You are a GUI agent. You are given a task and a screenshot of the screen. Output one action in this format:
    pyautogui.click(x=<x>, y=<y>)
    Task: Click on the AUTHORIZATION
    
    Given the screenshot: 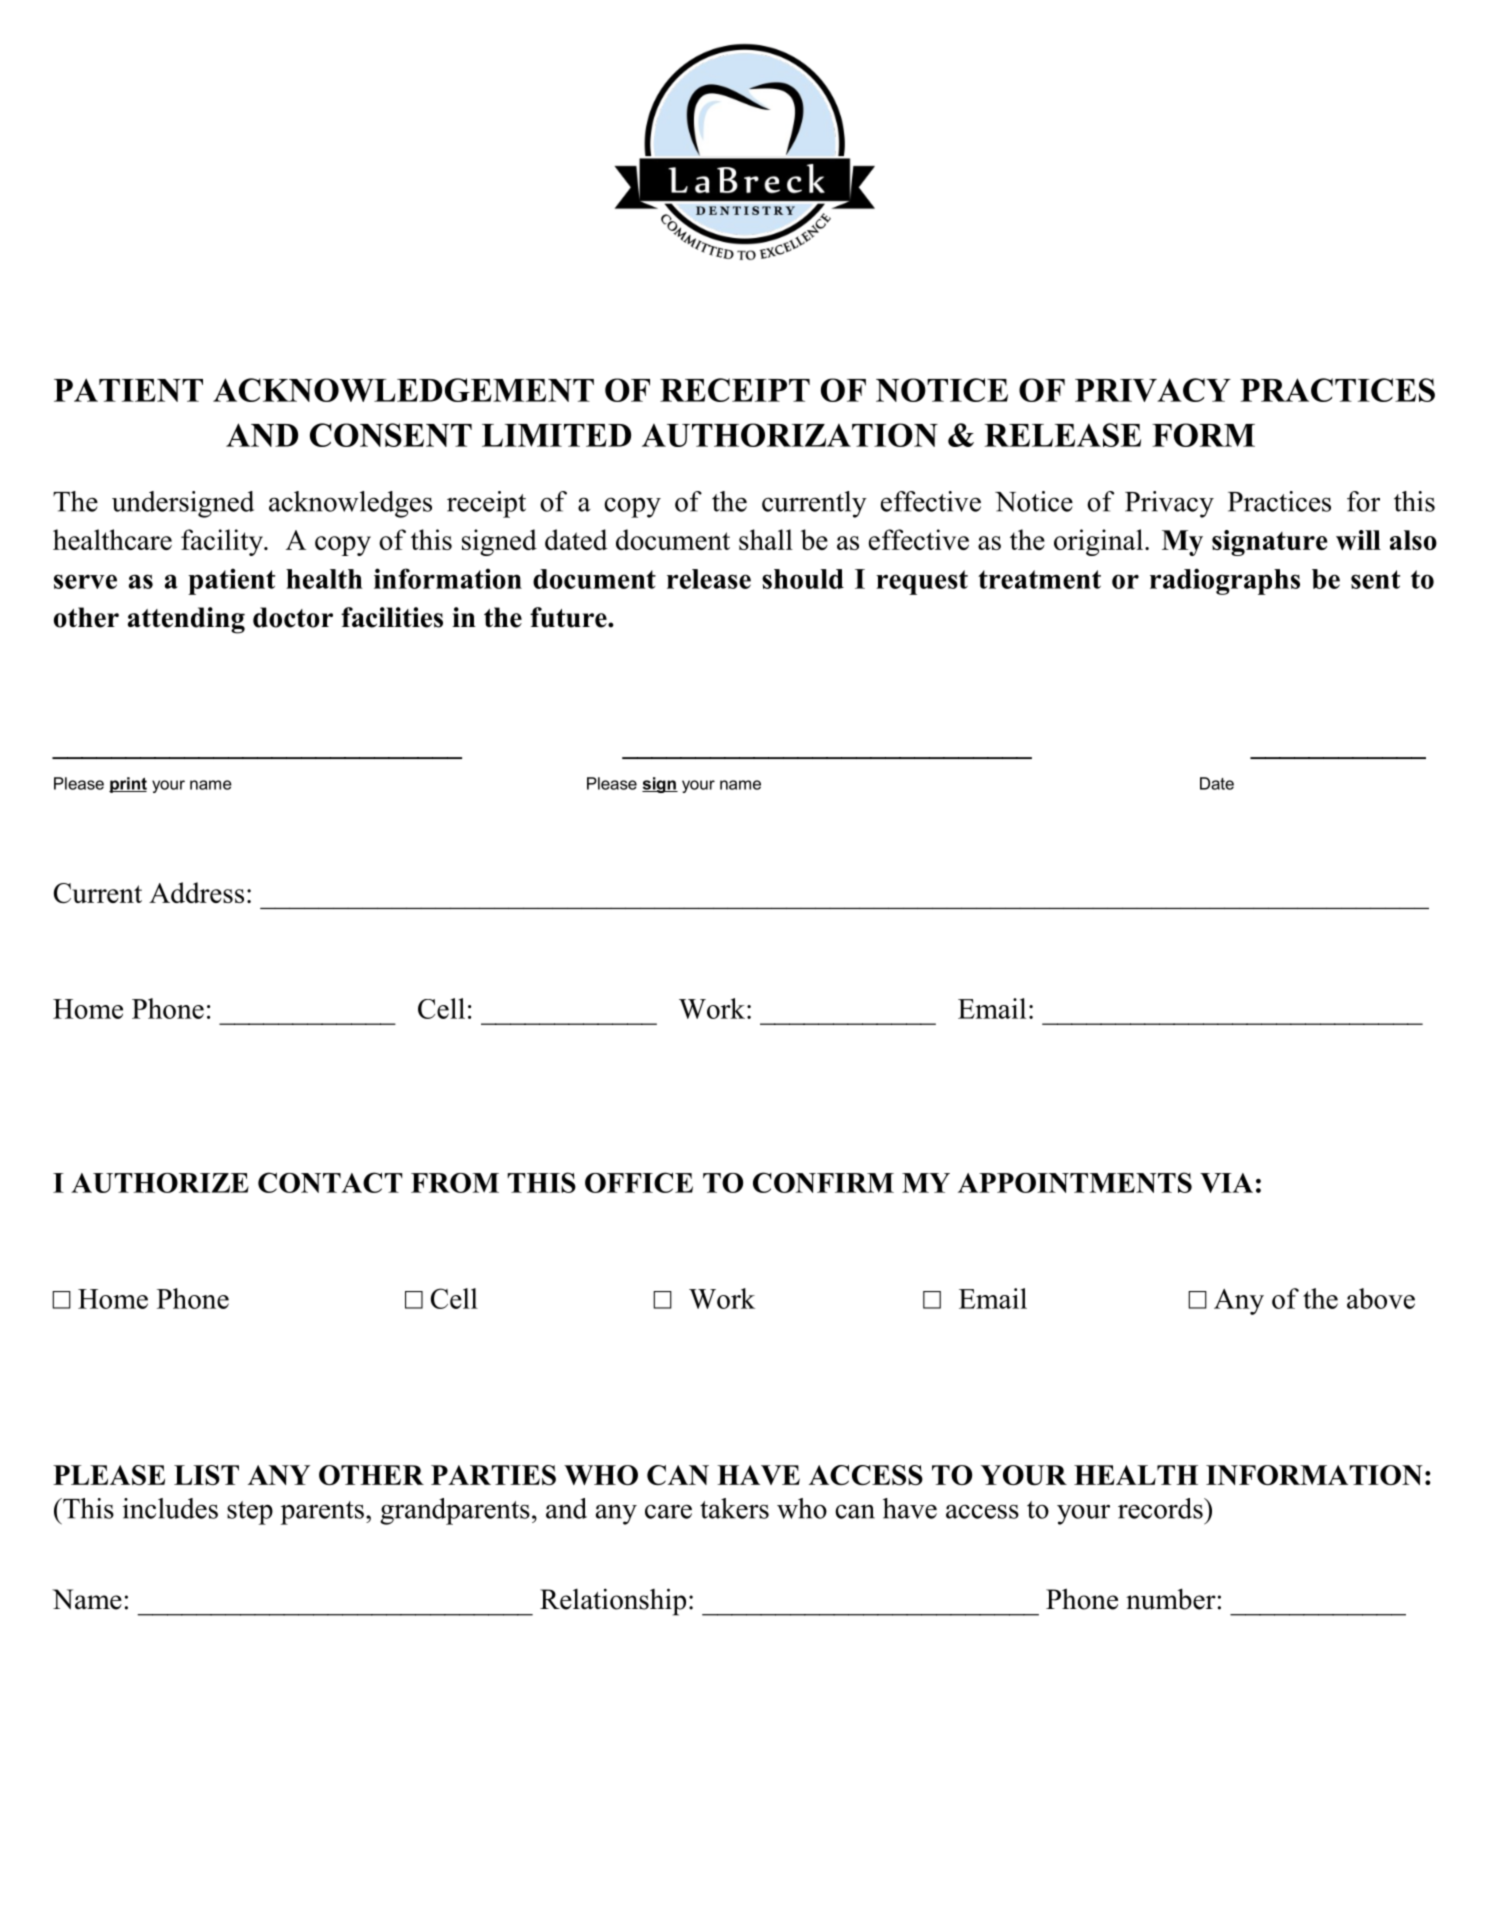 What is the action you would take?
    pyautogui.click(x=790, y=435)
